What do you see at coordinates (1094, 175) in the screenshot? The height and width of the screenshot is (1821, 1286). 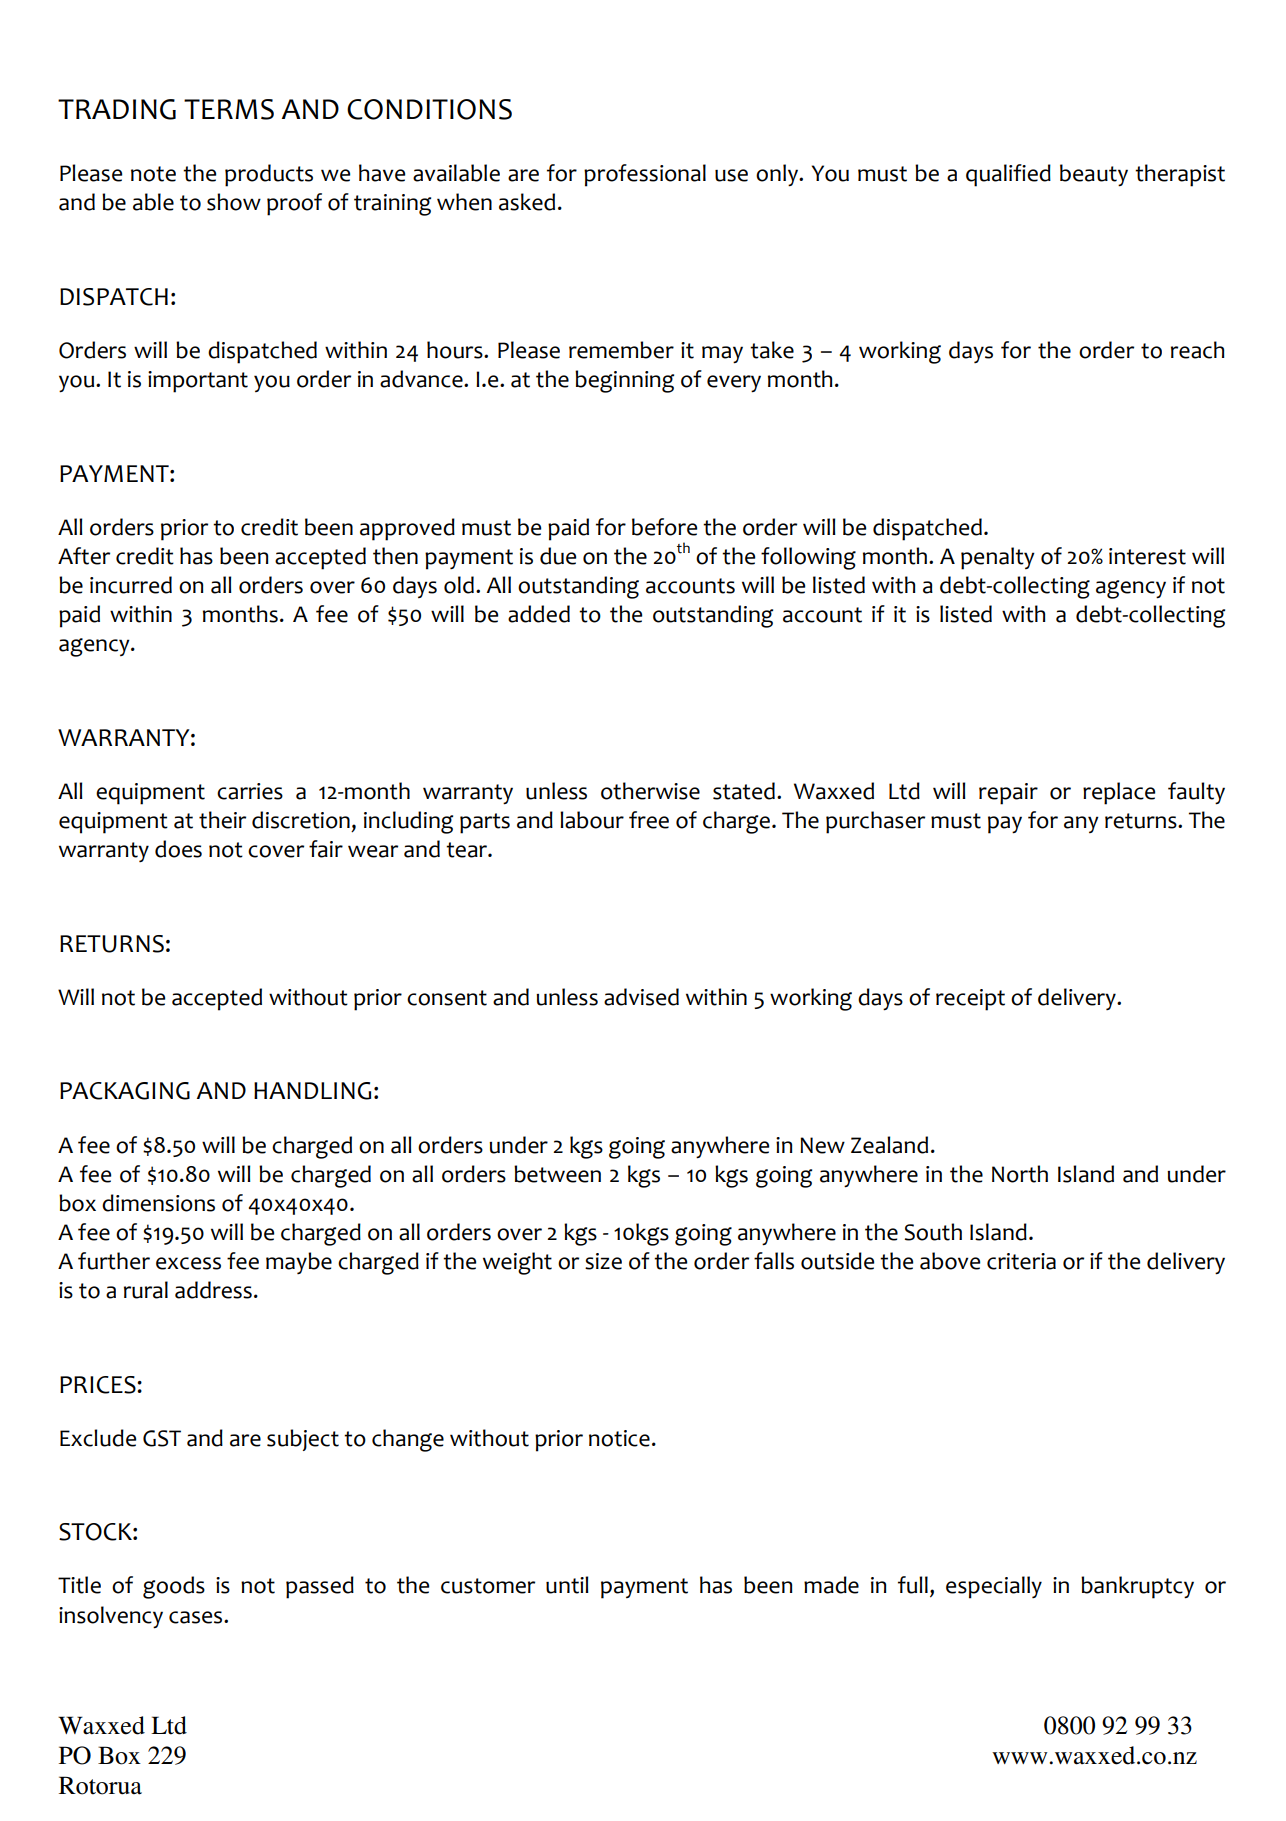 I see `beauty` at bounding box center [1094, 175].
